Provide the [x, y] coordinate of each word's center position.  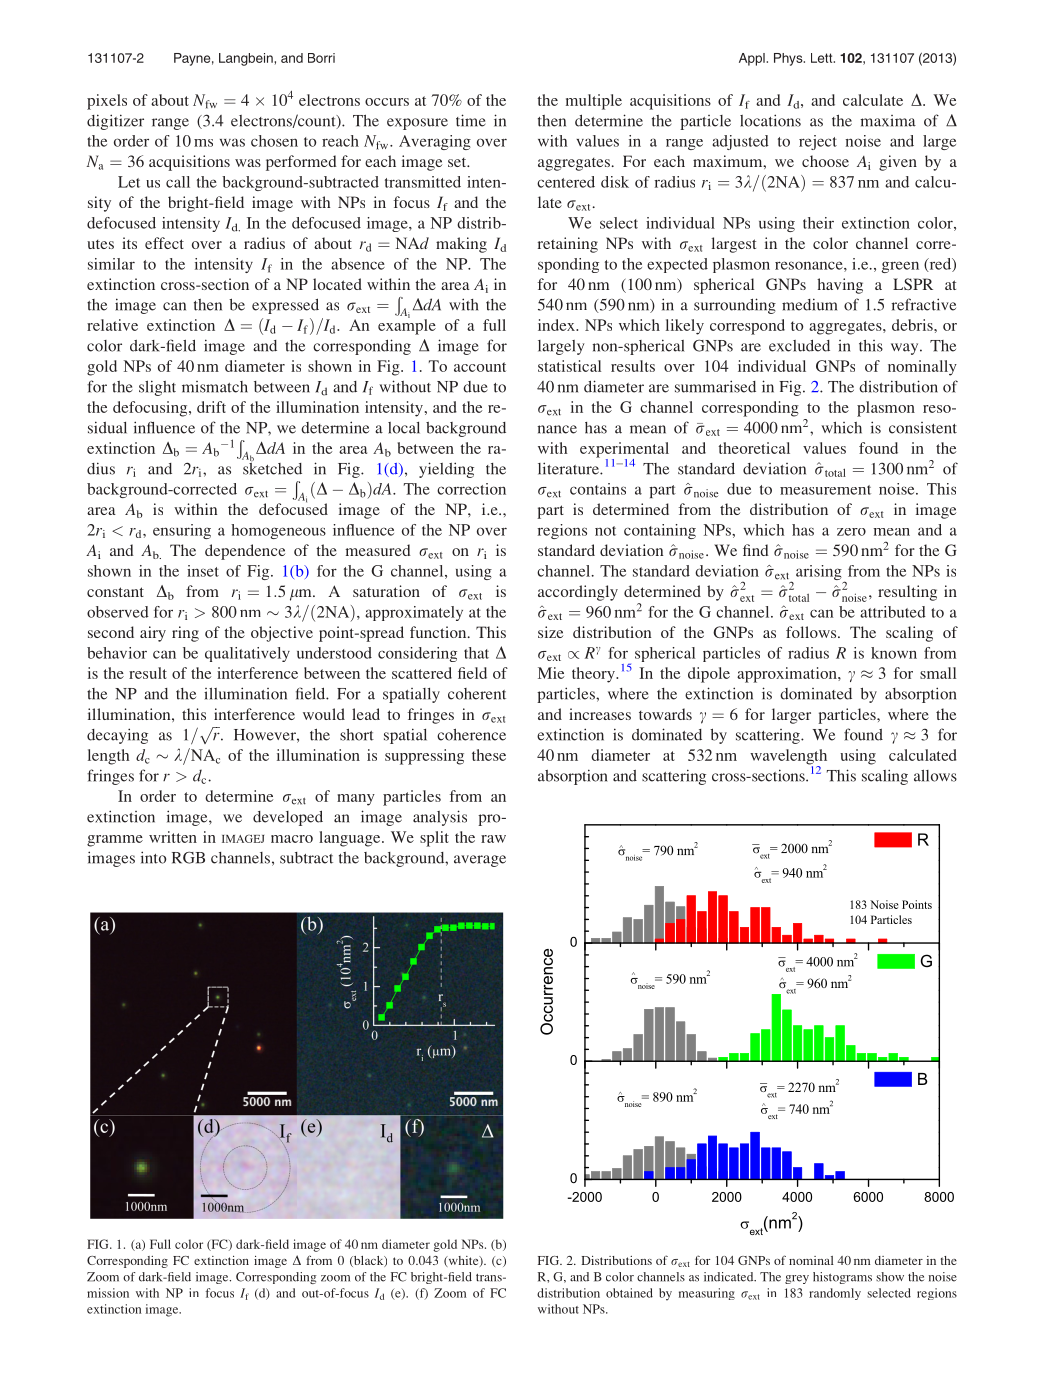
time [470, 120]
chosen [274, 141]
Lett [823, 58]
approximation [788, 675]
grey [797, 1279]
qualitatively [247, 654]
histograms [842, 1278]
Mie [551, 673]
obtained [629, 1293]
